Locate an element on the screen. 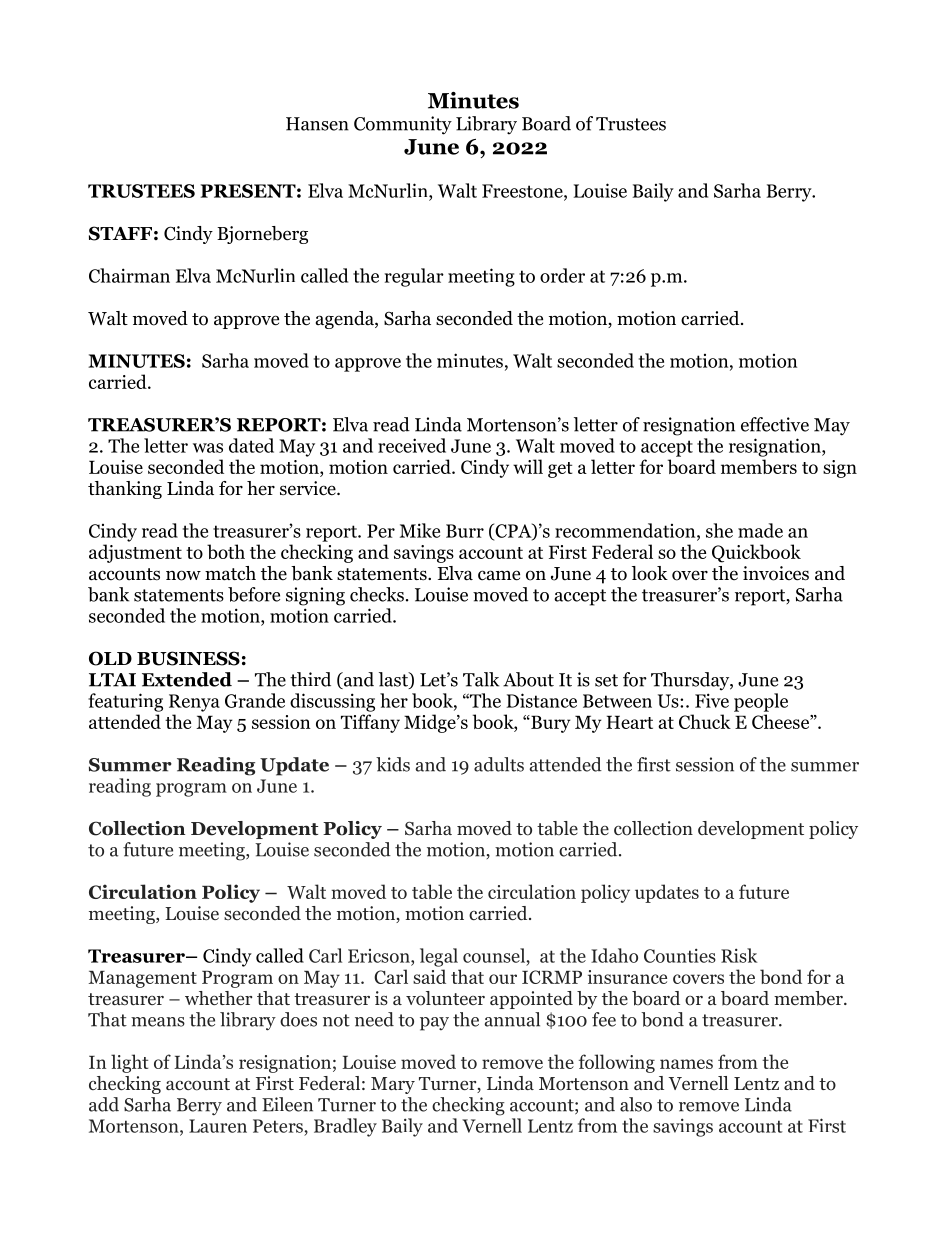 The width and height of the screenshot is (952, 1233). Hansen is located at coordinates (317, 124).
